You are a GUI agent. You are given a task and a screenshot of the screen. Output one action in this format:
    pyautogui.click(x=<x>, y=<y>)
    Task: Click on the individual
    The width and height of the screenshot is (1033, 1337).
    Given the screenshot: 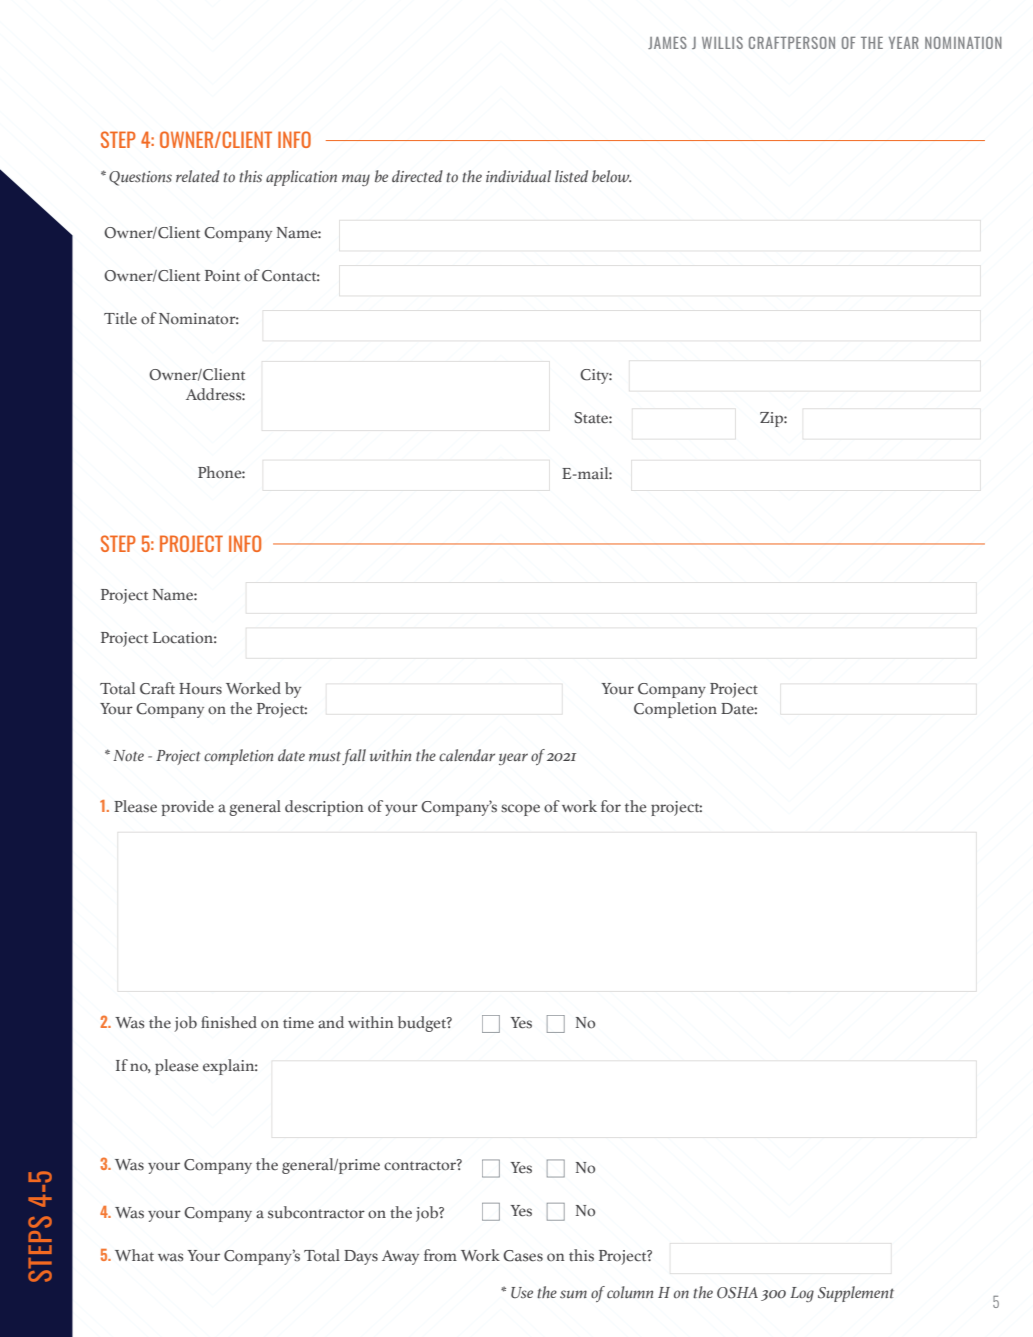 What is the action you would take?
    pyautogui.click(x=518, y=176)
